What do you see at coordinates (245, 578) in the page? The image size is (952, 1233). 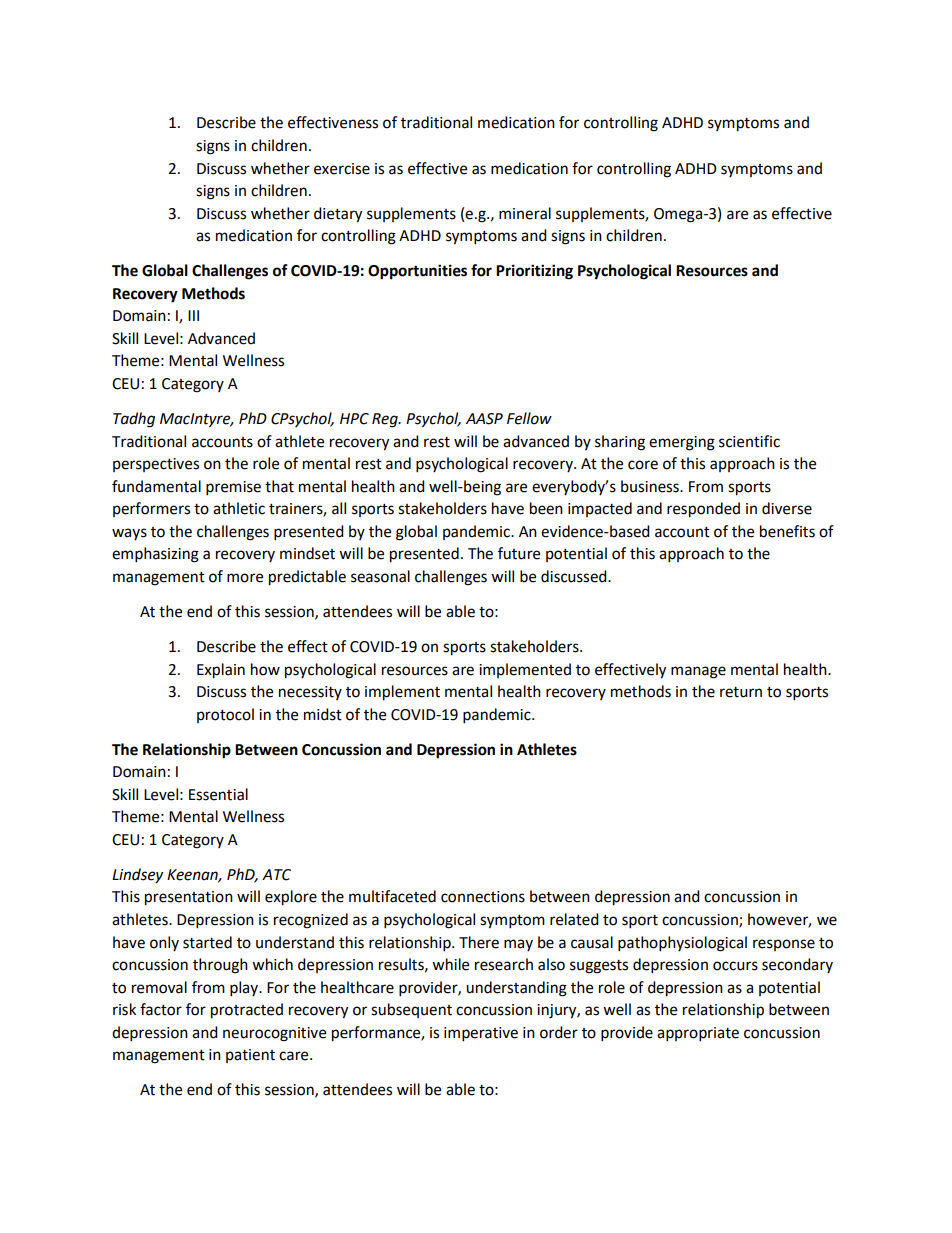 I see `more` at bounding box center [245, 578].
